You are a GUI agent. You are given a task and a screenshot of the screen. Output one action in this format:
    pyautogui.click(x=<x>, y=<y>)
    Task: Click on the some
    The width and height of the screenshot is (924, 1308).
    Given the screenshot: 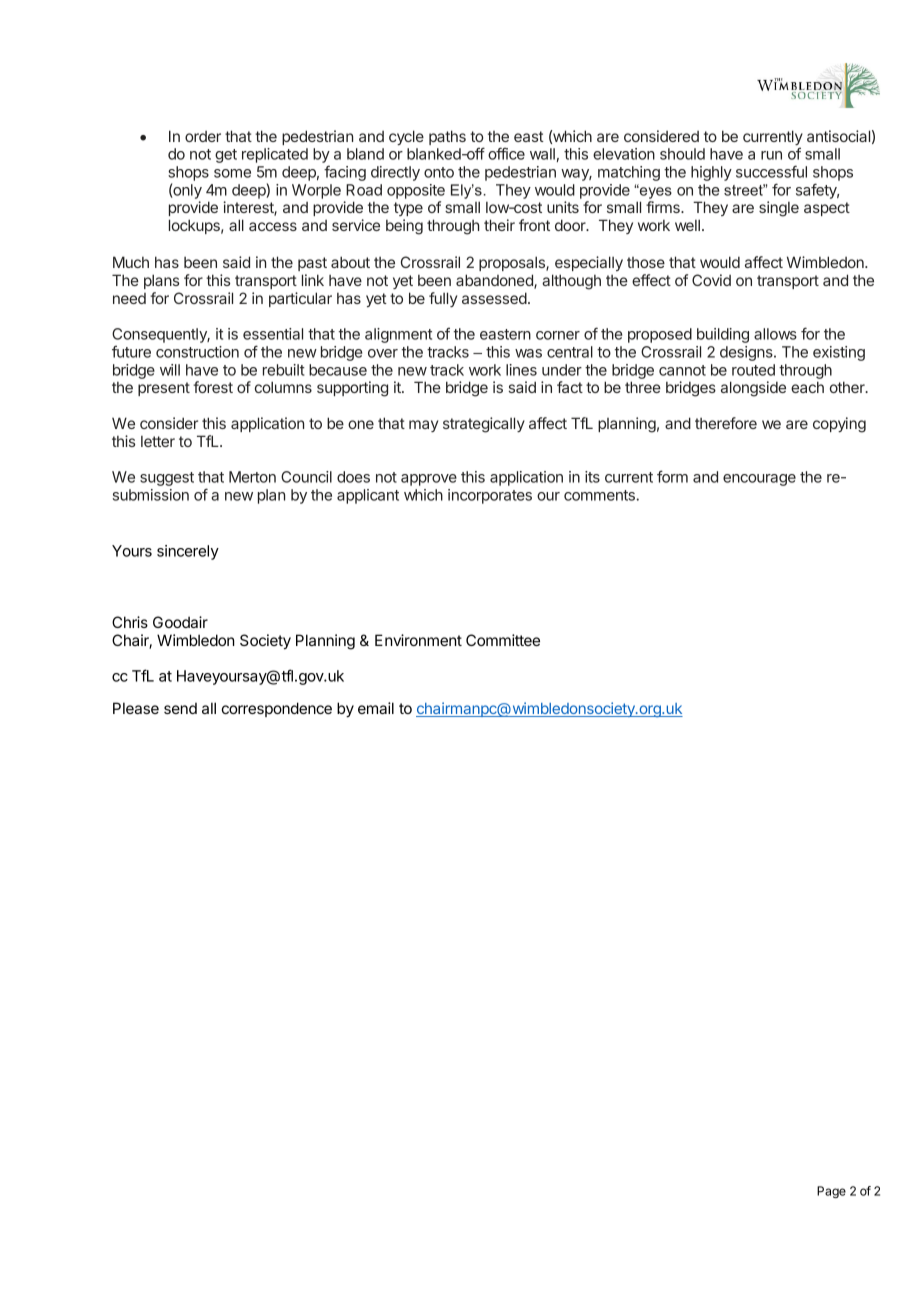 What is the action you would take?
    pyautogui.click(x=232, y=173)
